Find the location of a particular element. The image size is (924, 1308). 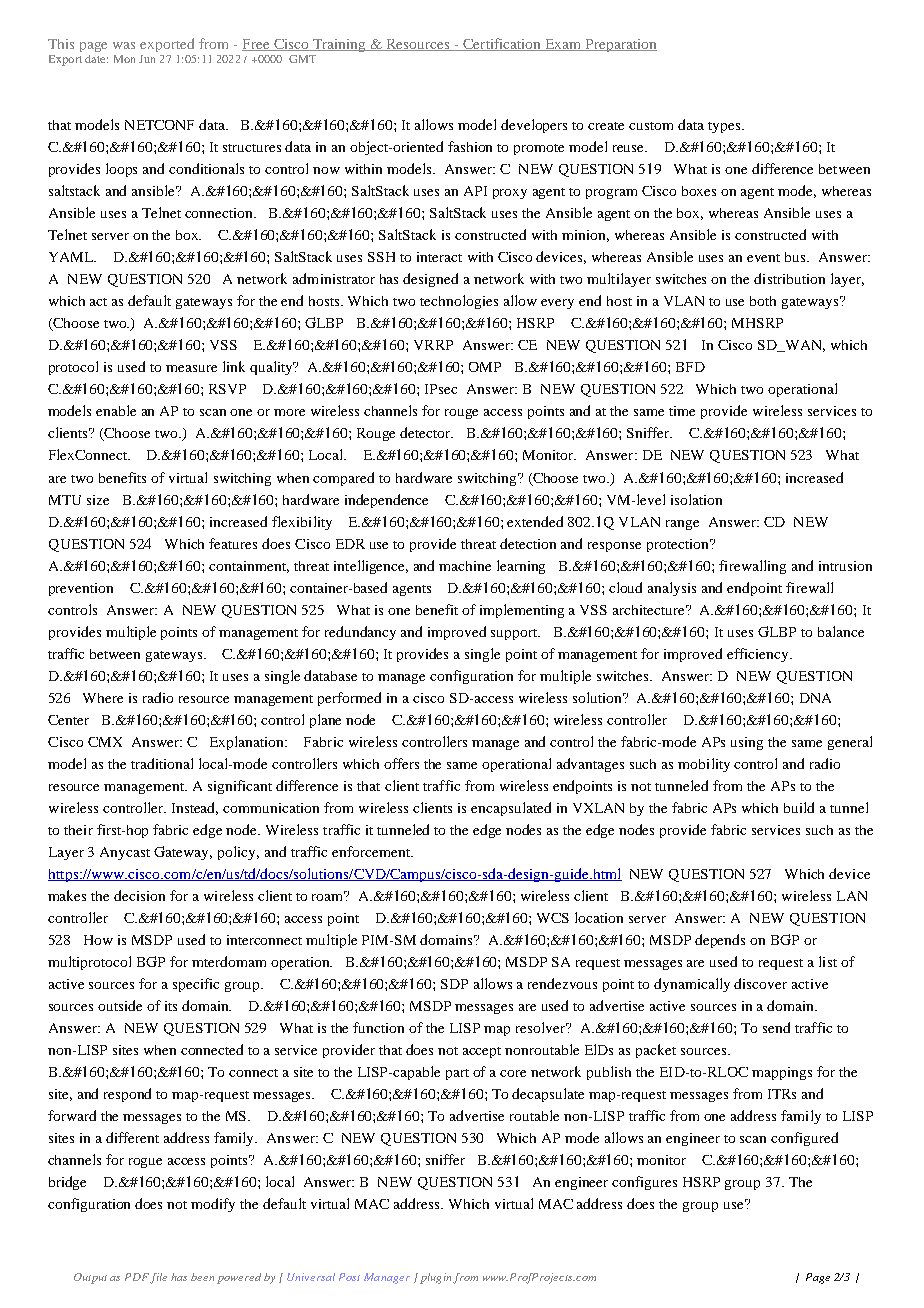

Jun is located at coordinates (147, 59).
